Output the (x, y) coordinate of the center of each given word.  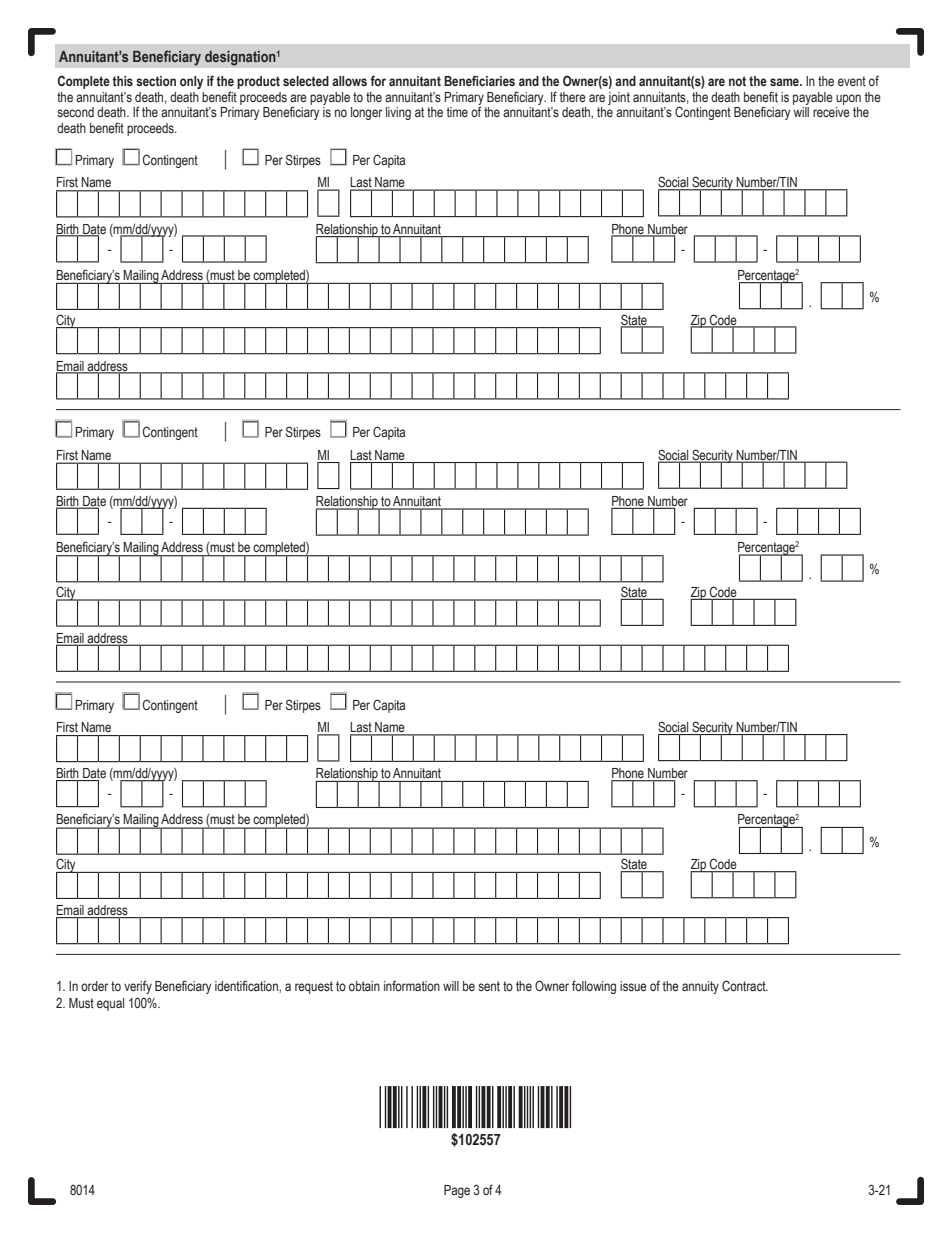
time (457, 112)
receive (831, 112)
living (398, 113)
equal (110, 1004)
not (737, 81)
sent (489, 986)
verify (138, 987)
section (156, 81)
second (75, 112)
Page (457, 1191)
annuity (700, 987)
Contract (745, 985)
